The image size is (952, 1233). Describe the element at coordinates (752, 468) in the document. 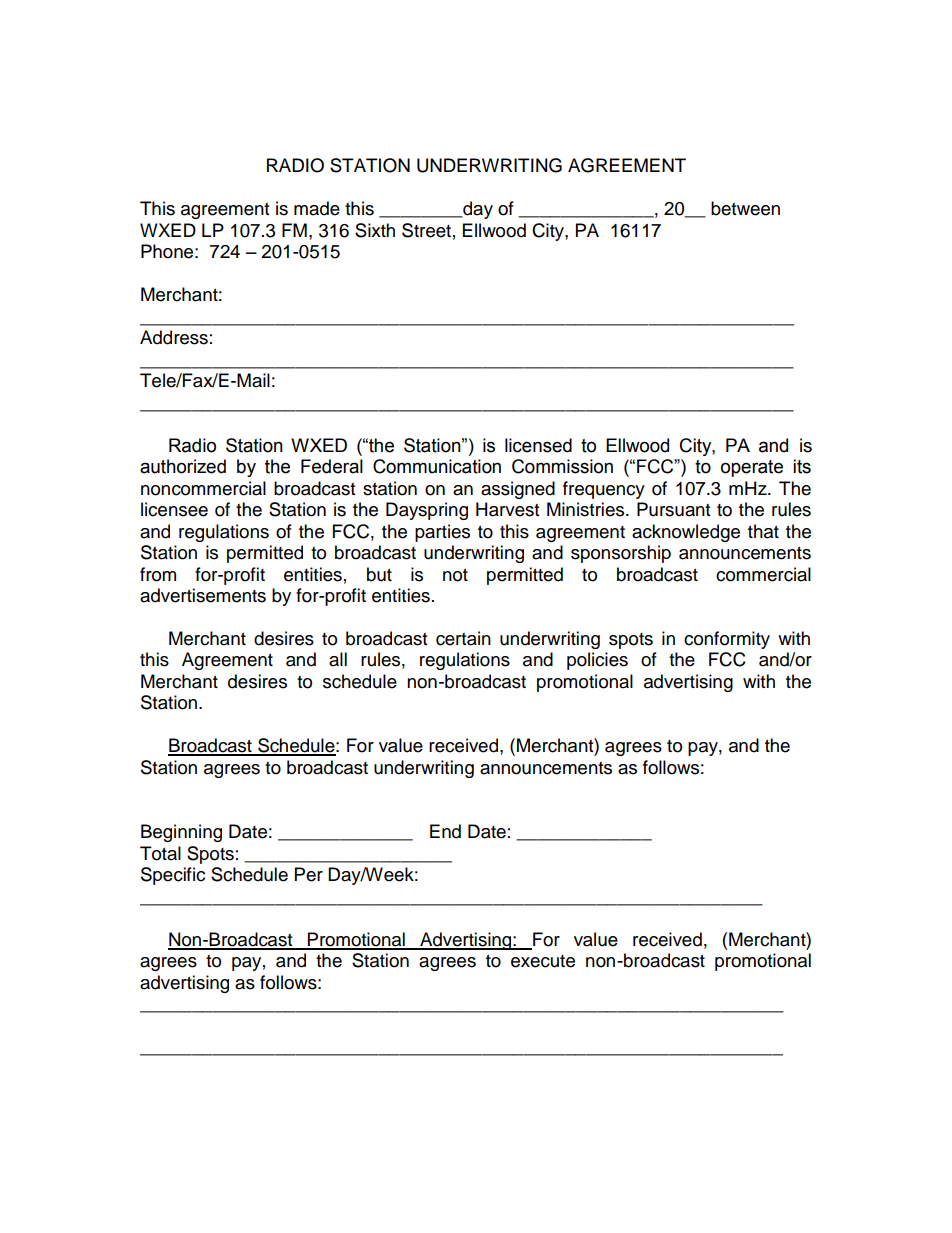

I see `operate` at that location.
